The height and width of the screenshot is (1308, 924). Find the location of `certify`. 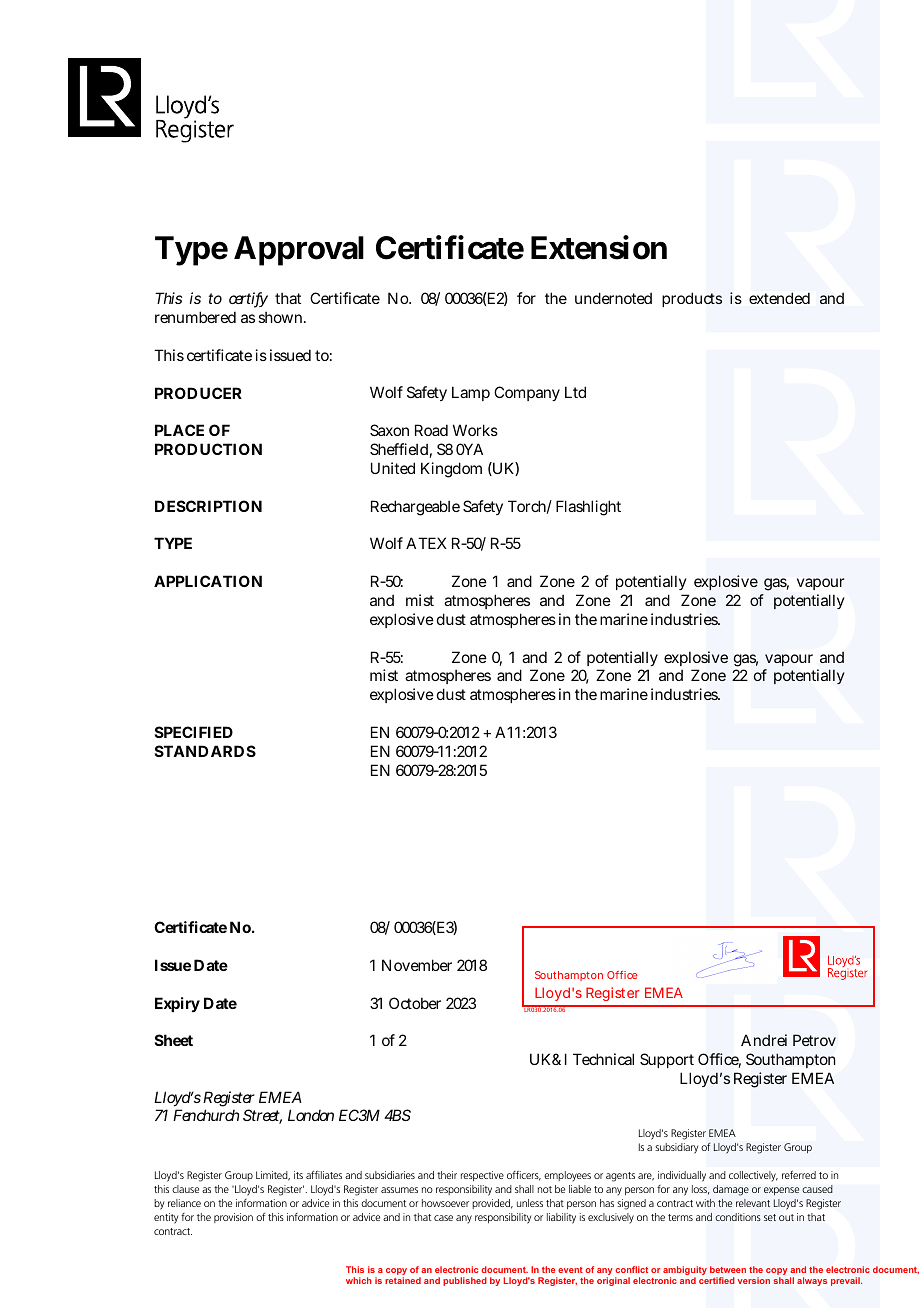

certify is located at coordinates (248, 300).
